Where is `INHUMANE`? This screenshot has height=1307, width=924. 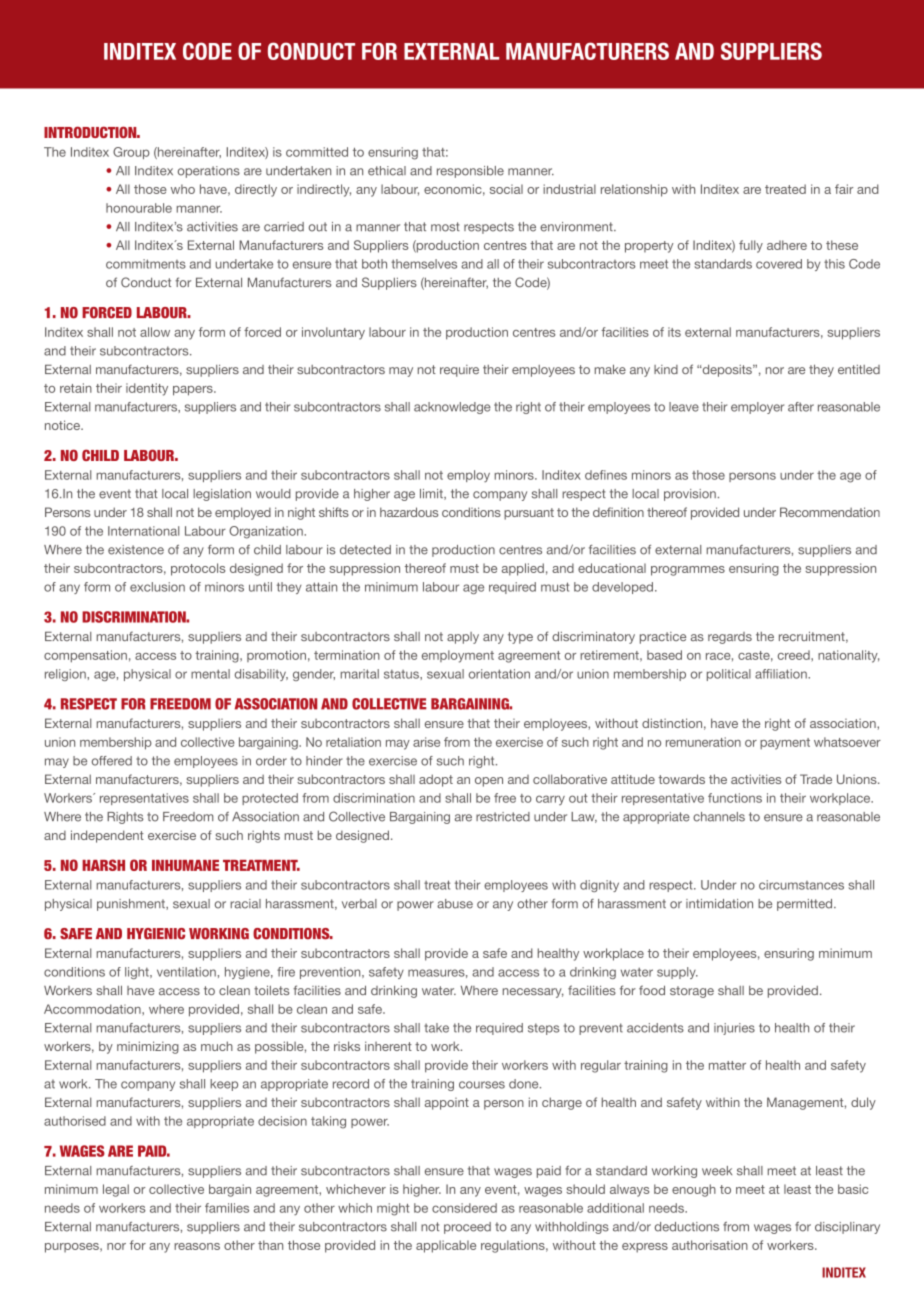 INHUMANE is located at coordinates (185, 865).
